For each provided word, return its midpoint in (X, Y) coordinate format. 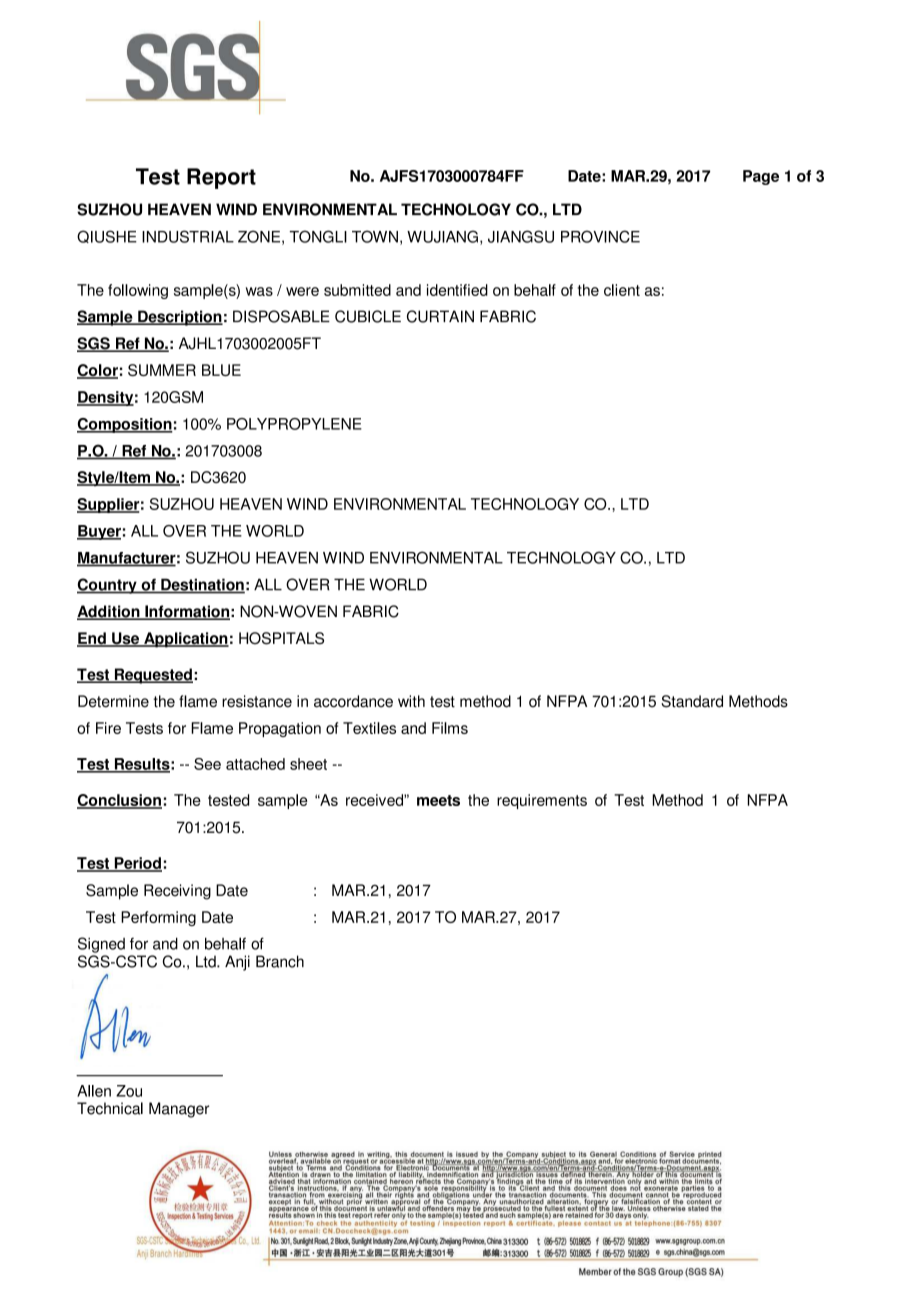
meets (438, 800)
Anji (237, 963)
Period (137, 864)
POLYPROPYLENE (294, 424)
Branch (280, 961)
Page (761, 177)
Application (185, 640)
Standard (692, 701)
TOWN (375, 236)
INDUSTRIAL (188, 236)
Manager (179, 1110)
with (411, 701)
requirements (542, 801)
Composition (125, 425)
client (622, 290)
